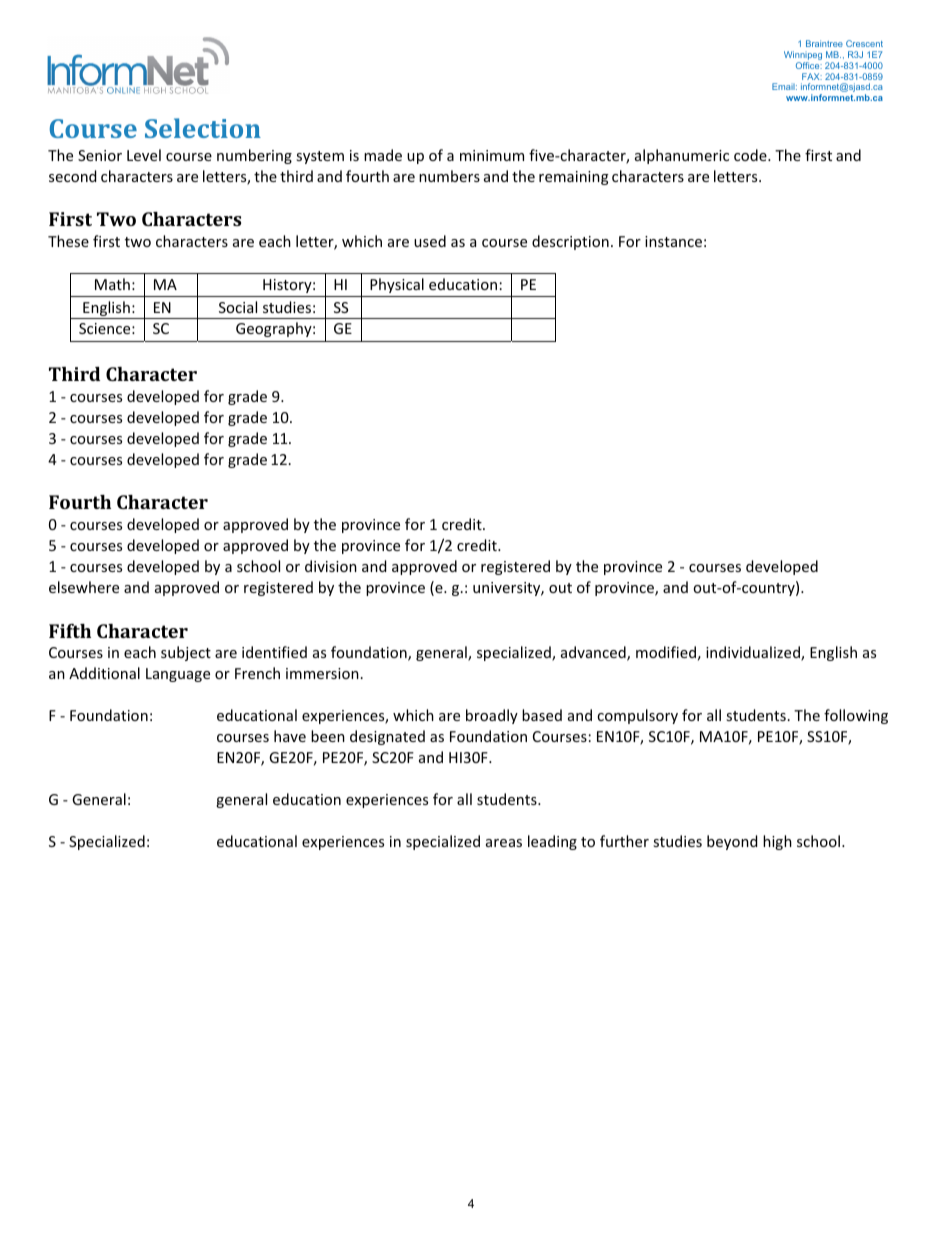  Describe the element at coordinates (777, 842) in the image. I see `high` at that location.
